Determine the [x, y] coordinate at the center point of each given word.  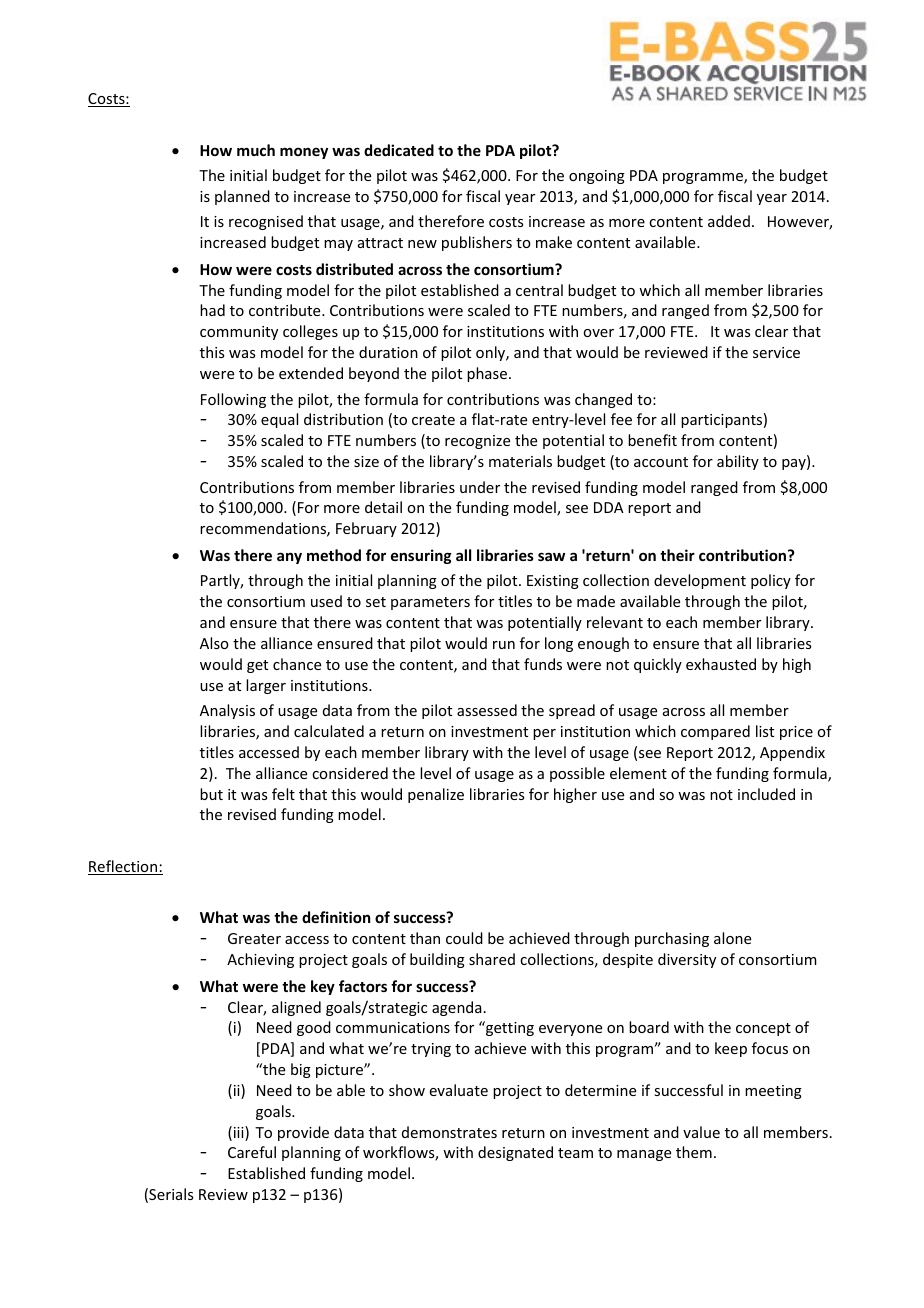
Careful [252, 1152]
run [504, 645]
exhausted [721, 664]
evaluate [459, 1090]
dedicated [399, 150]
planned [242, 197]
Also [214, 643]
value [701, 1132]
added [729, 221]
